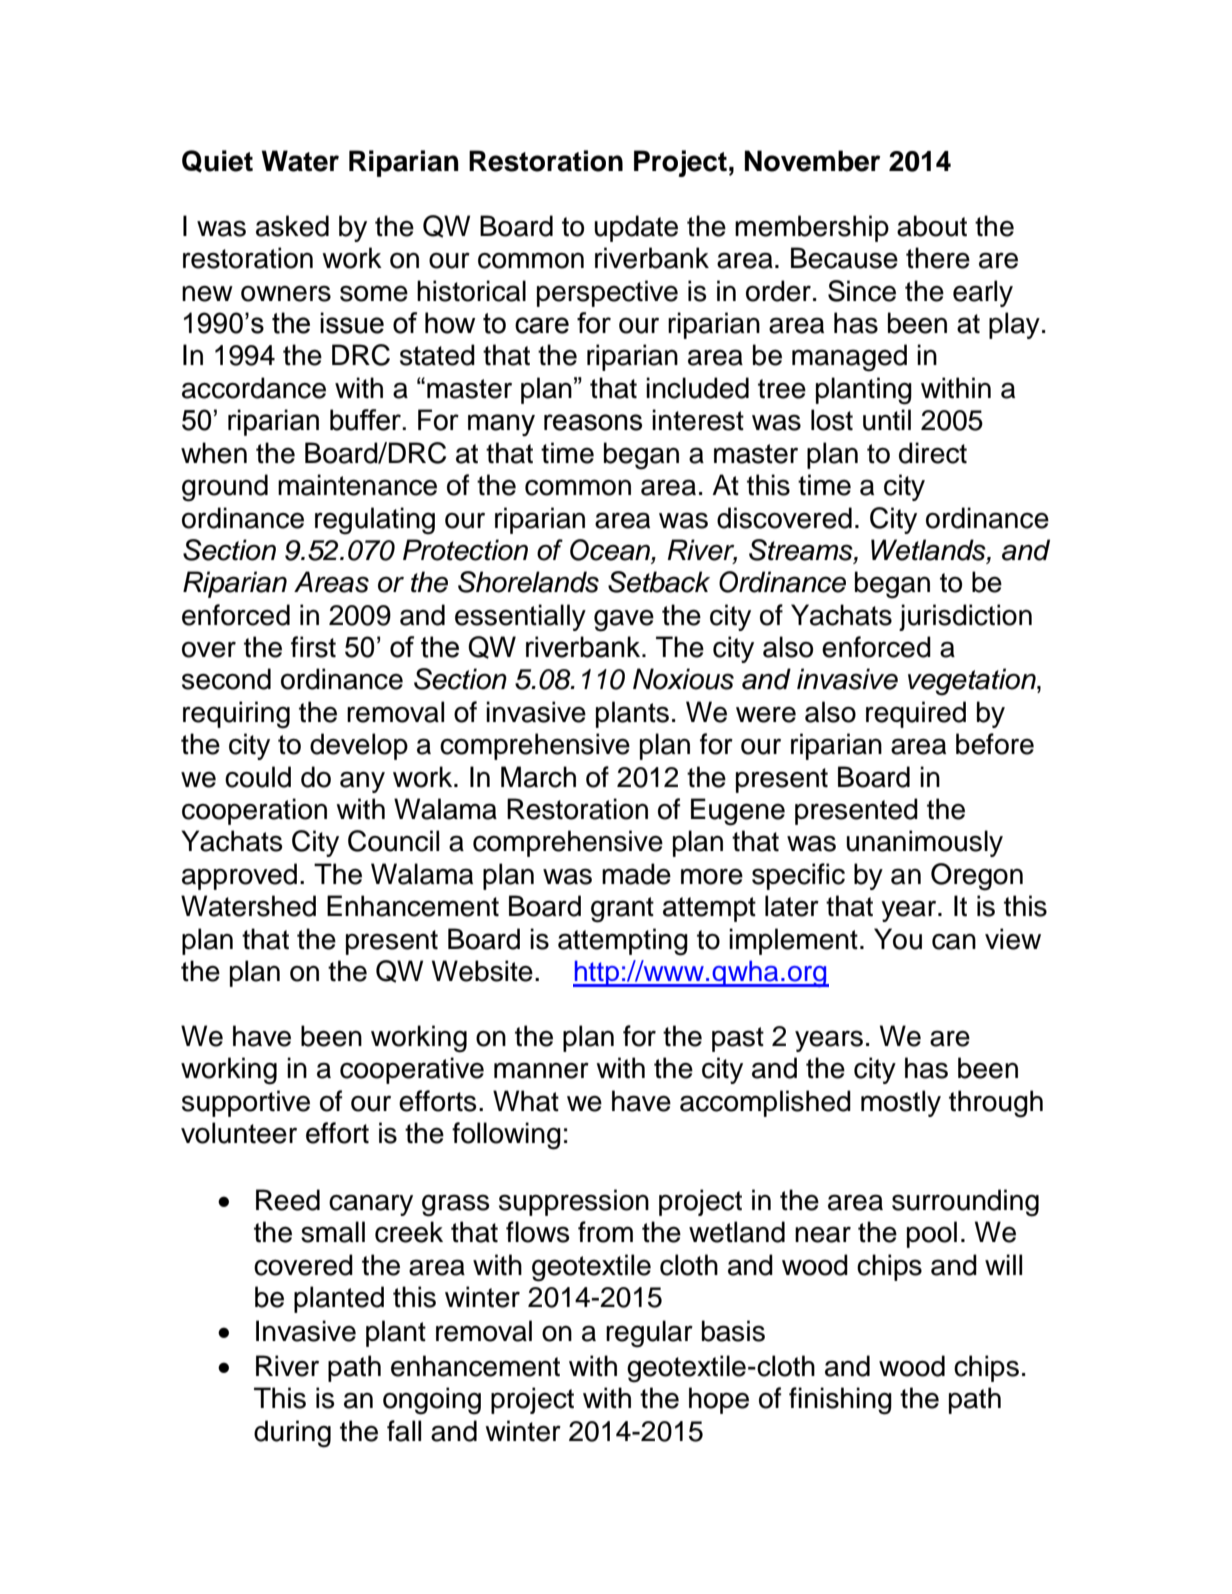 Image resolution: width=1232 pixels, height=1594 pixels. Describe the element at coordinates (593, 422) in the image. I see `reasons` at that location.
